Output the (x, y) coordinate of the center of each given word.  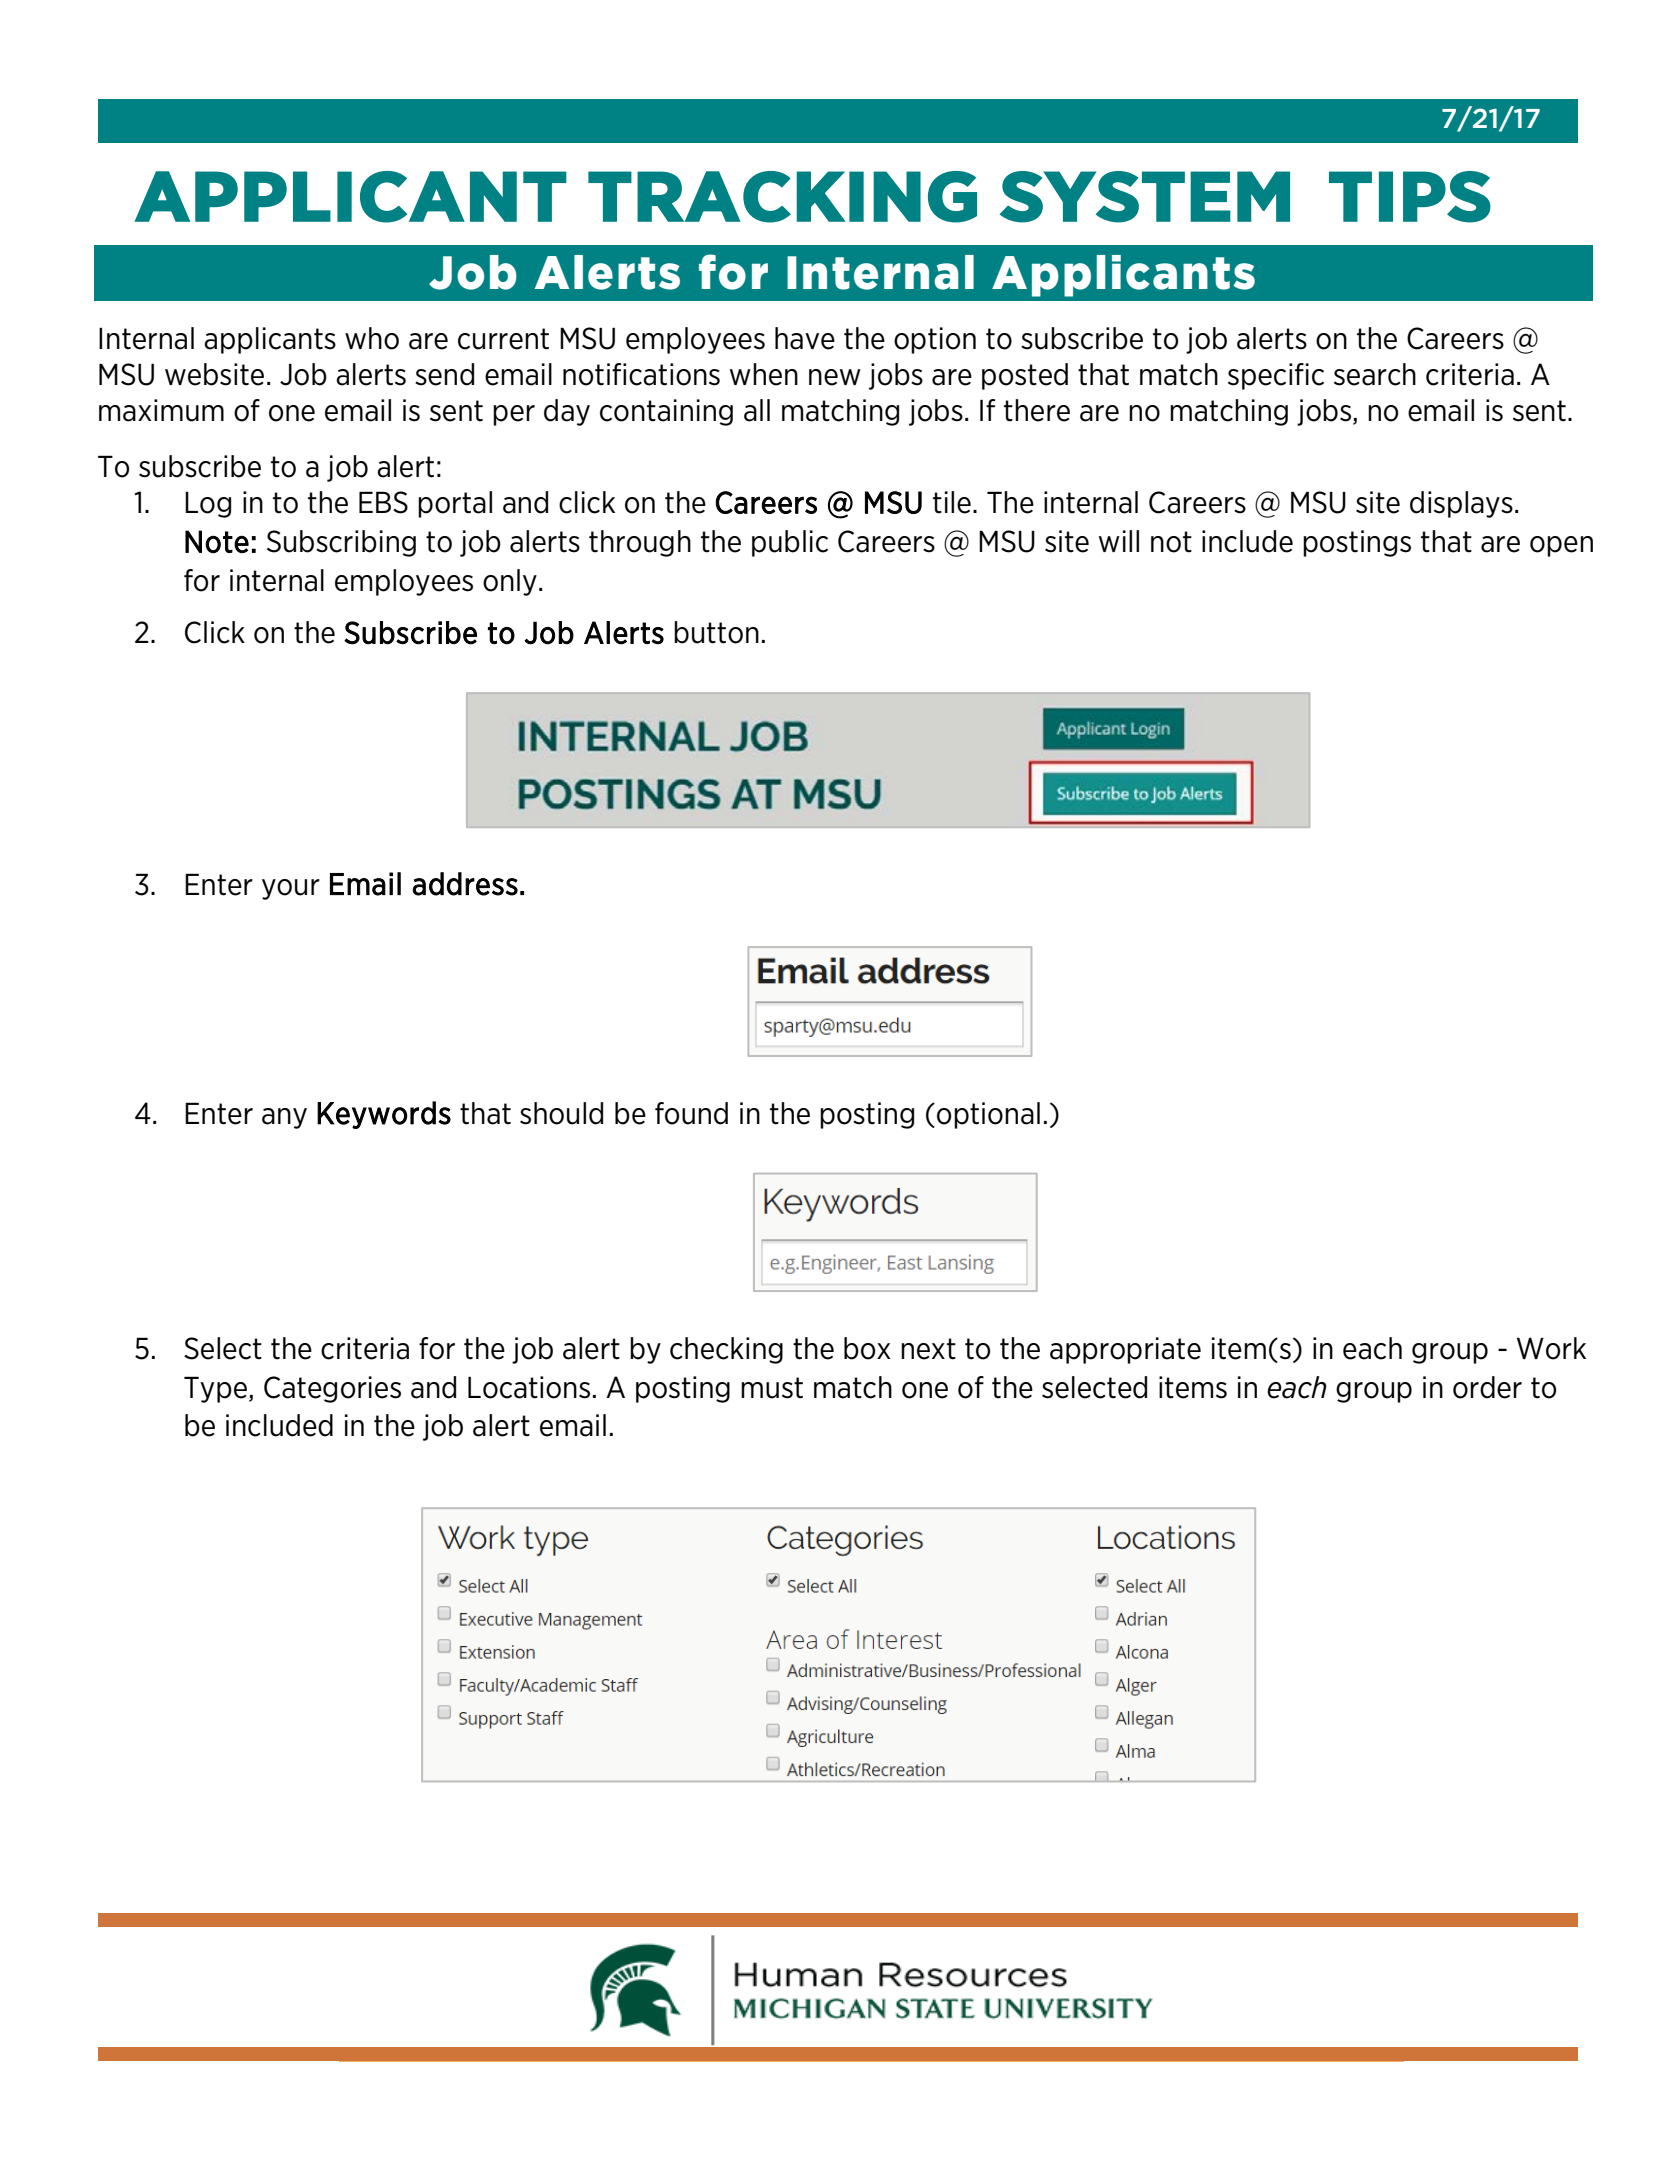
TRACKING (782, 197)
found (691, 1113)
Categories (332, 1389)
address (465, 884)
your (291, 889)
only (510, 582)
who (372, 338)
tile (952, 502)
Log (208, 505)
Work (1551, 1348)
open (1561, 546)
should (561, 1113)
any (284, 1118)
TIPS (1410, 197)
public (790, 543)
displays (1461, 504)
